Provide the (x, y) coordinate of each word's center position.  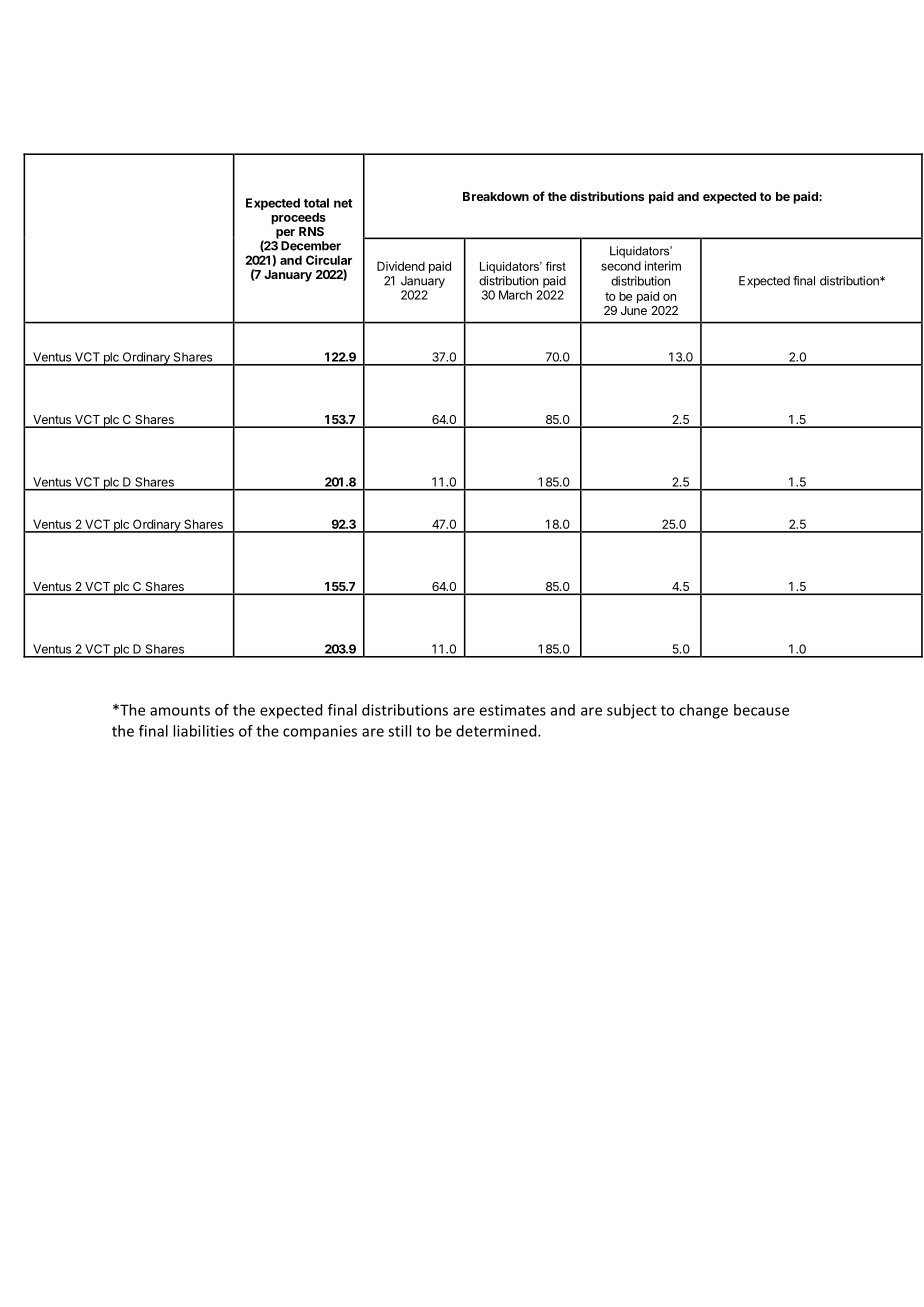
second (621, 266)
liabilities (203, 731)
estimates (512, 710)
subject (632, 711)
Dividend (401, 266)
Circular (329, 260)
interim (663, 266)
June (634, 310)
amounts (180, 710)
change (703, 711)
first (556, 266)
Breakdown (496, 196)
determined (497, 731)
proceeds (298, 218)
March (515, 295)
